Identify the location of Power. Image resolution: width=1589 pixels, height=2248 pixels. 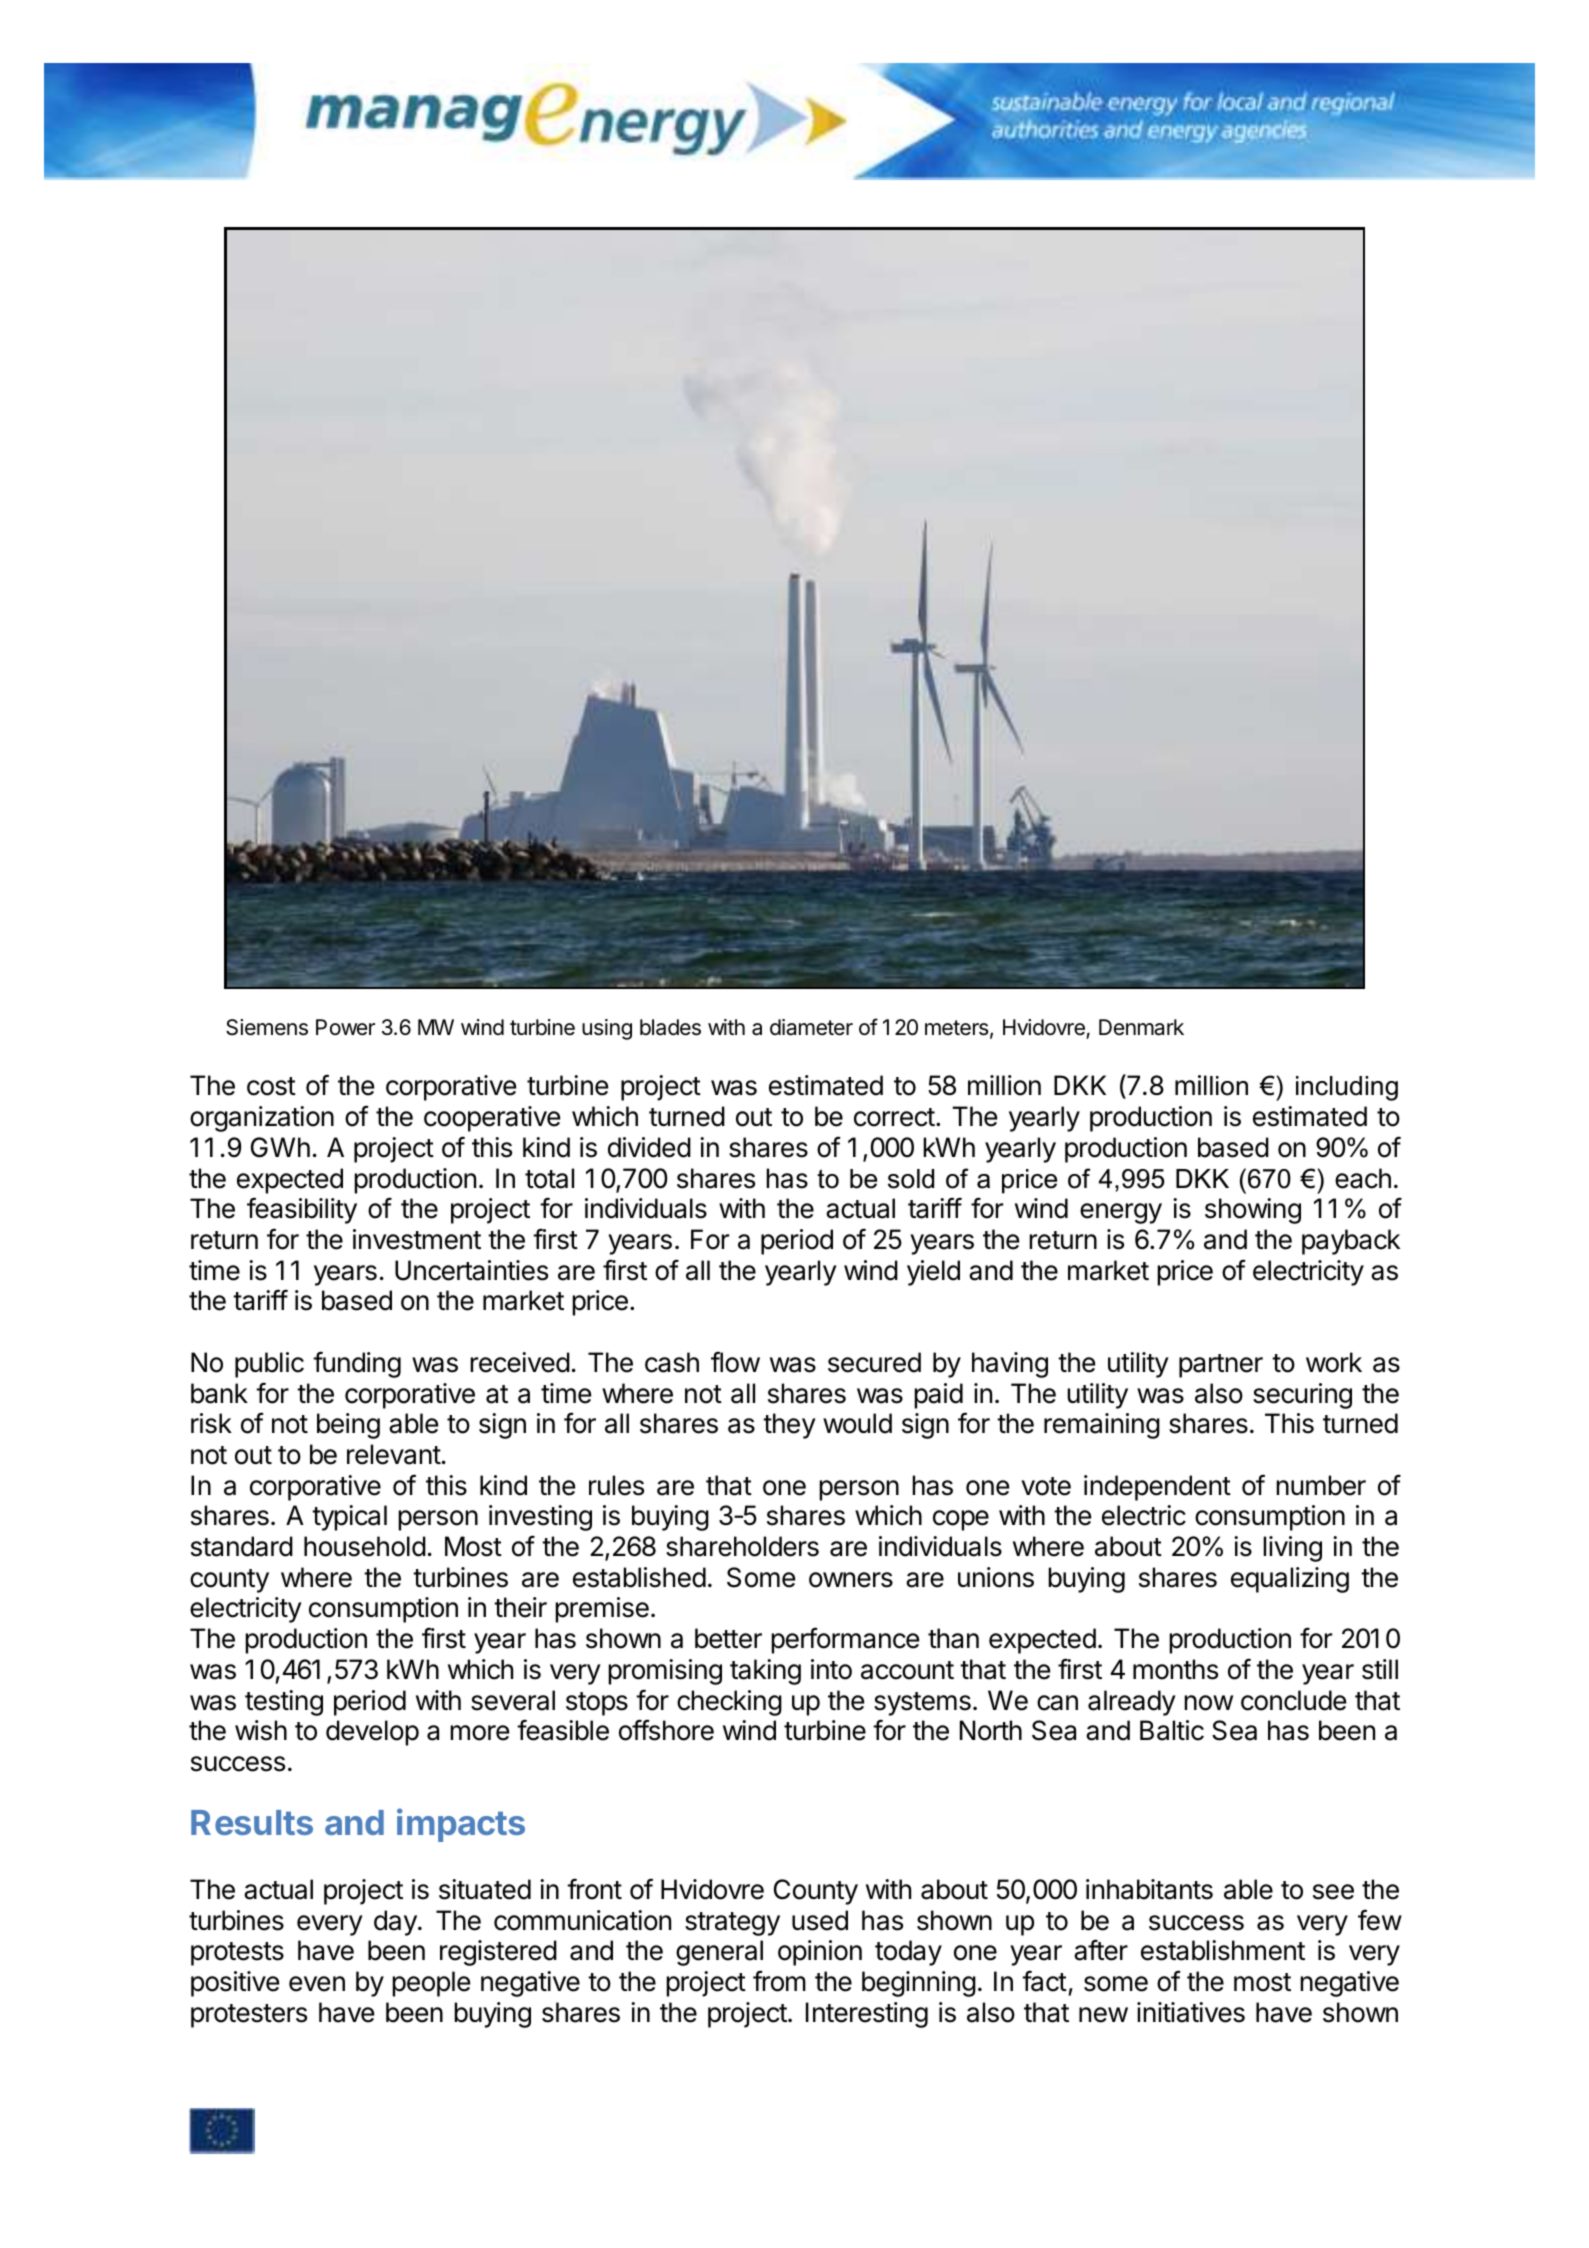
(345, 1027).
